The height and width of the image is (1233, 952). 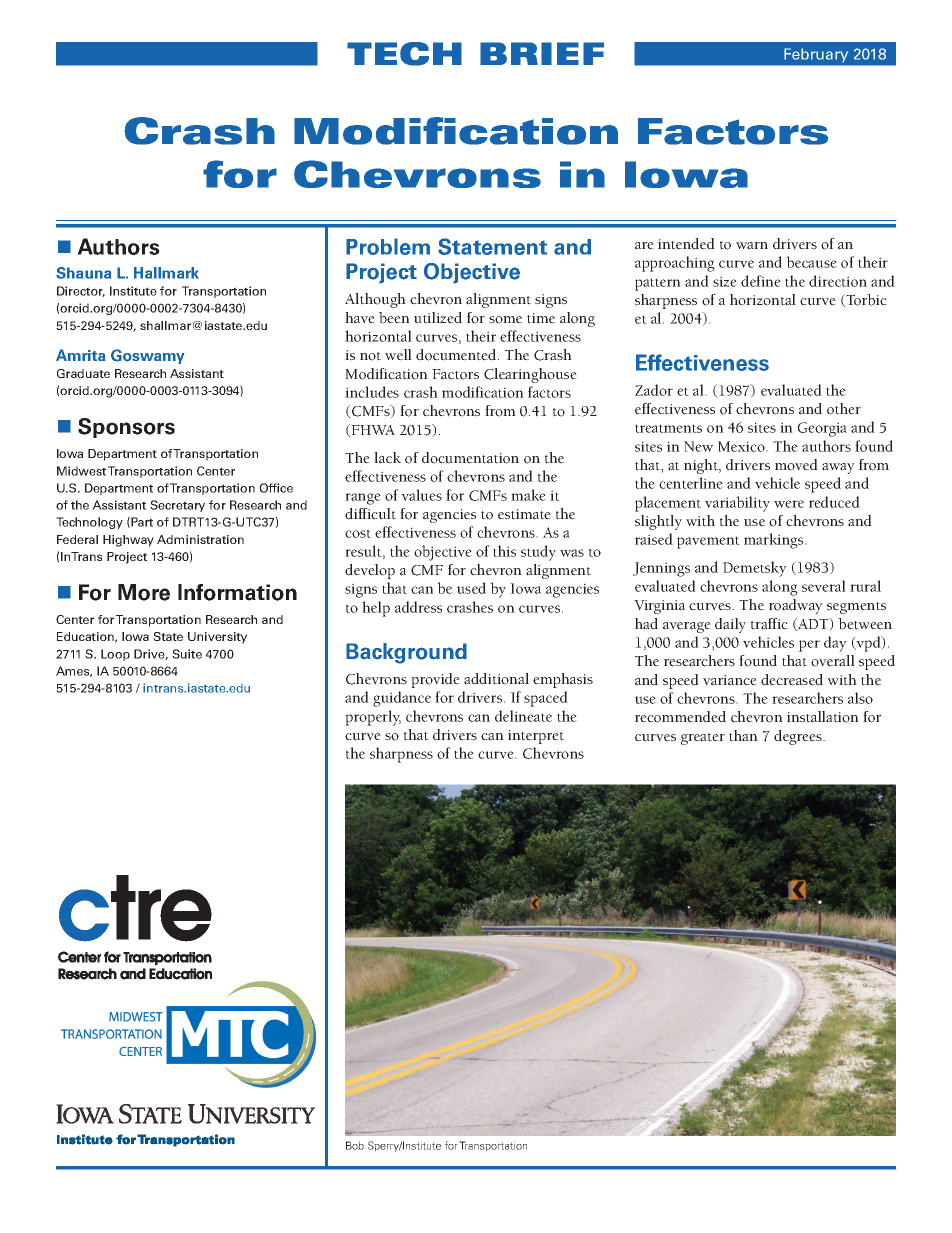 I want to click on More, so click(x=144, y=592).
